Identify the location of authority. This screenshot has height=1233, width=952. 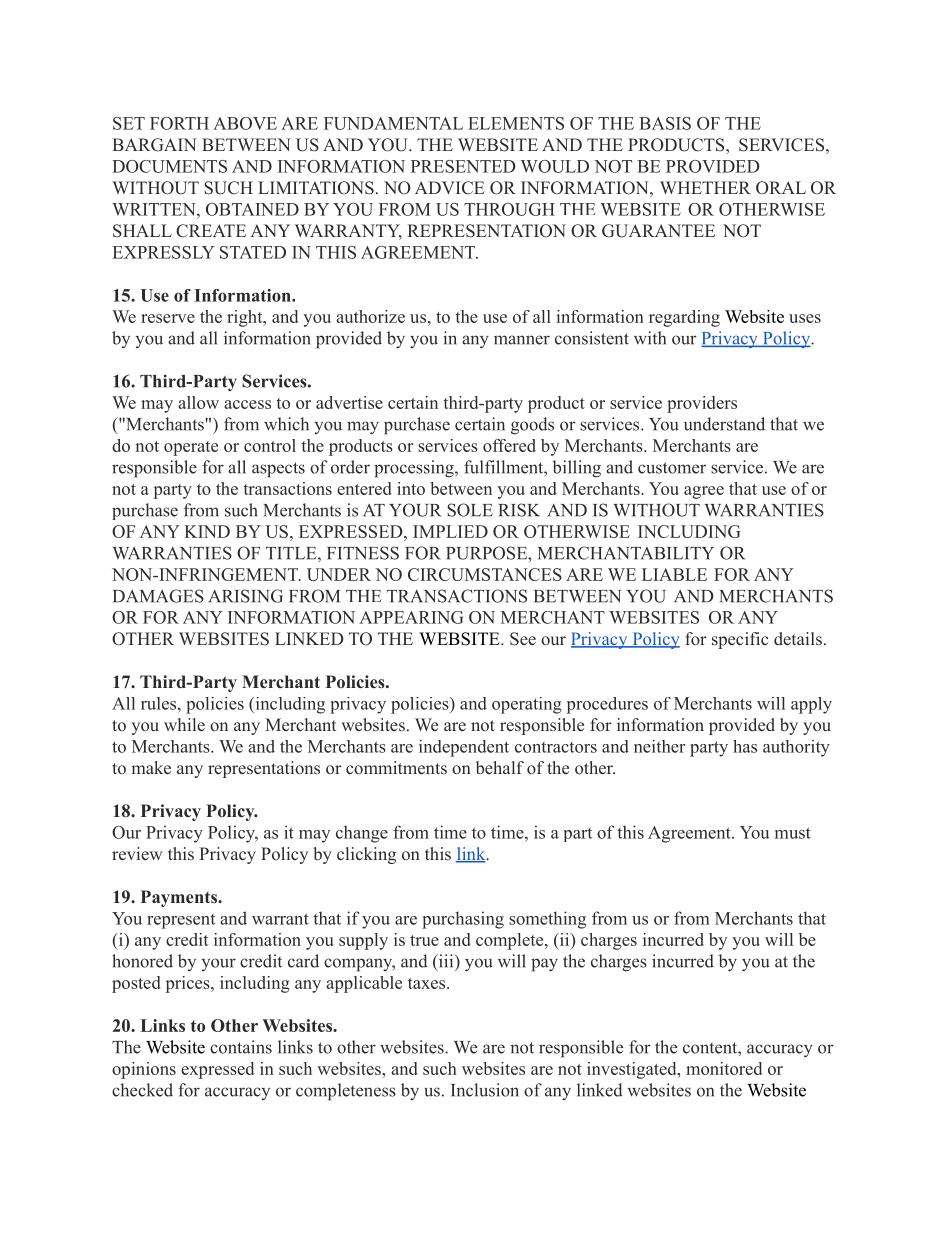
(796, 748).
